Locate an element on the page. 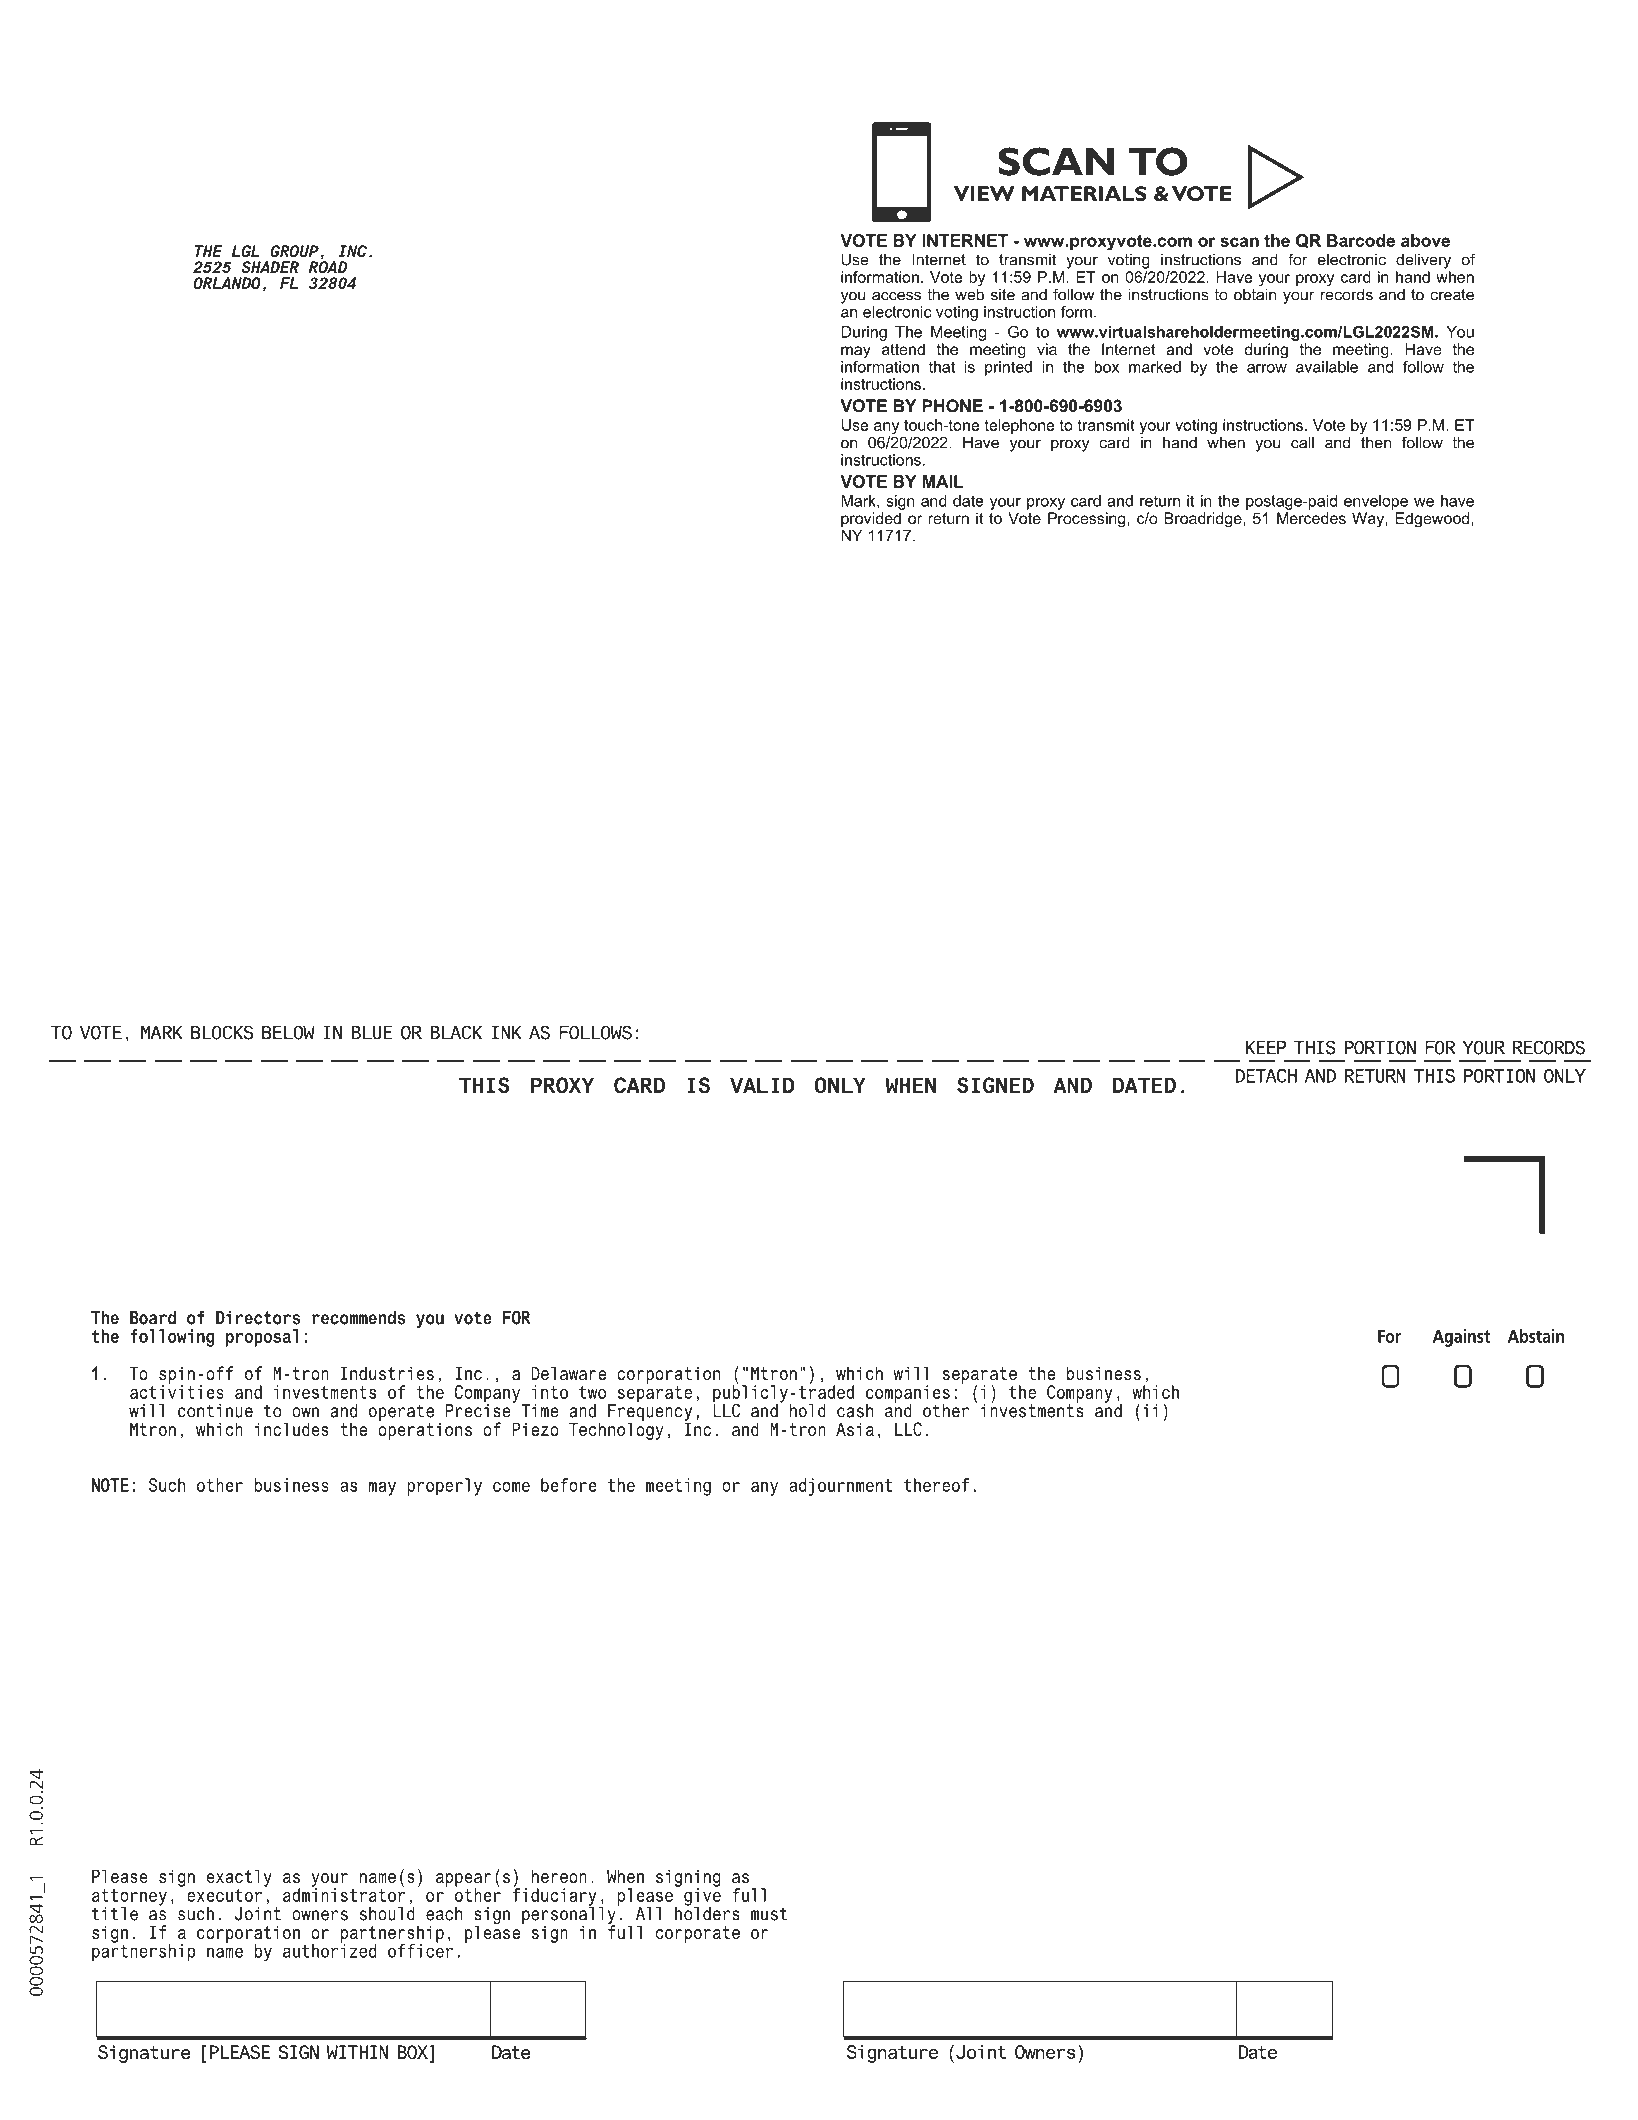 This image has width=1638, height=2120. must is located at coordinates (769, 1914).
